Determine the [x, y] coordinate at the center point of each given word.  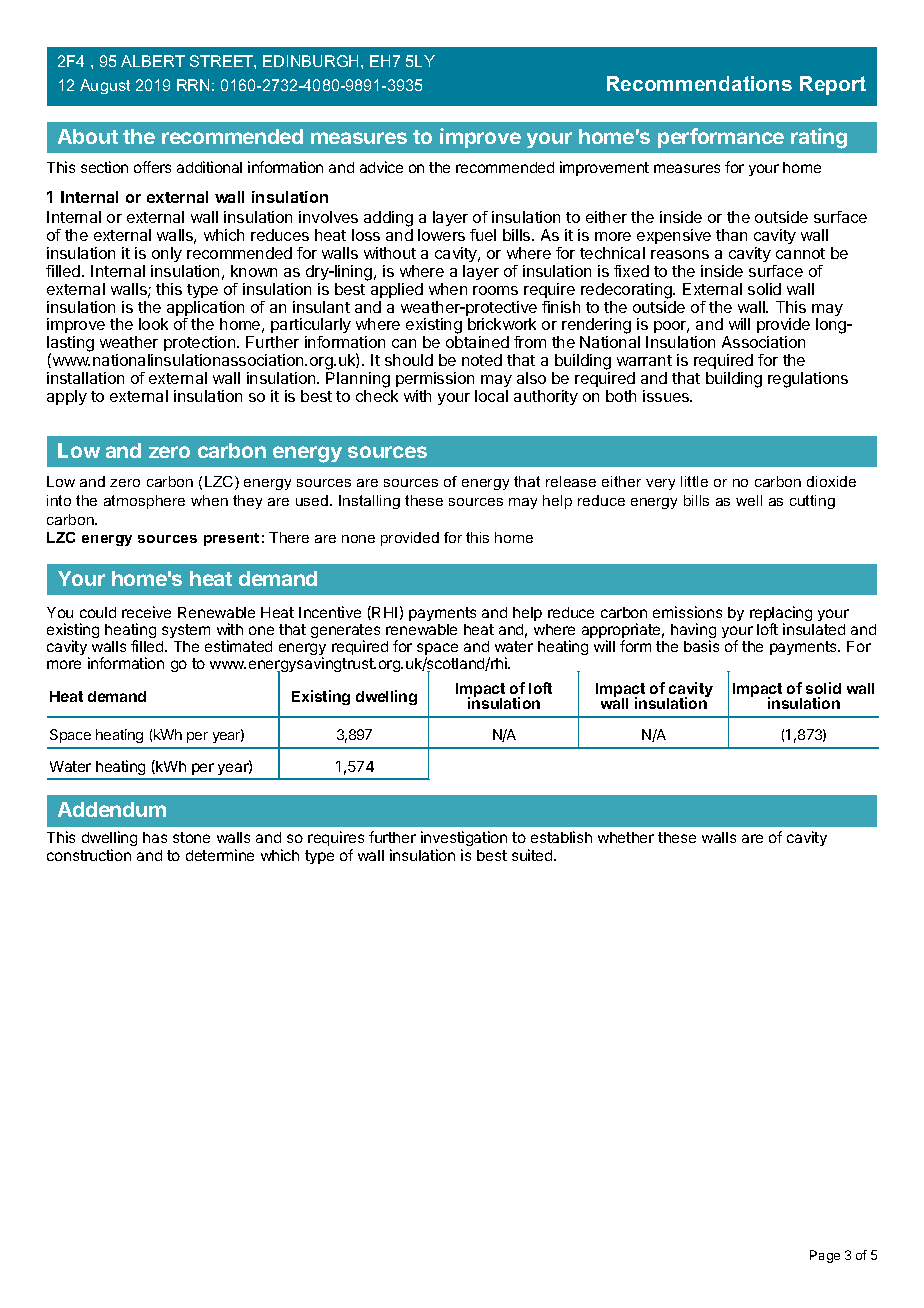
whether [626, 837]
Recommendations [699, 83]
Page [825, 1256]
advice [381, 167]
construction [89, 855]
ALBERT [153, 61]
